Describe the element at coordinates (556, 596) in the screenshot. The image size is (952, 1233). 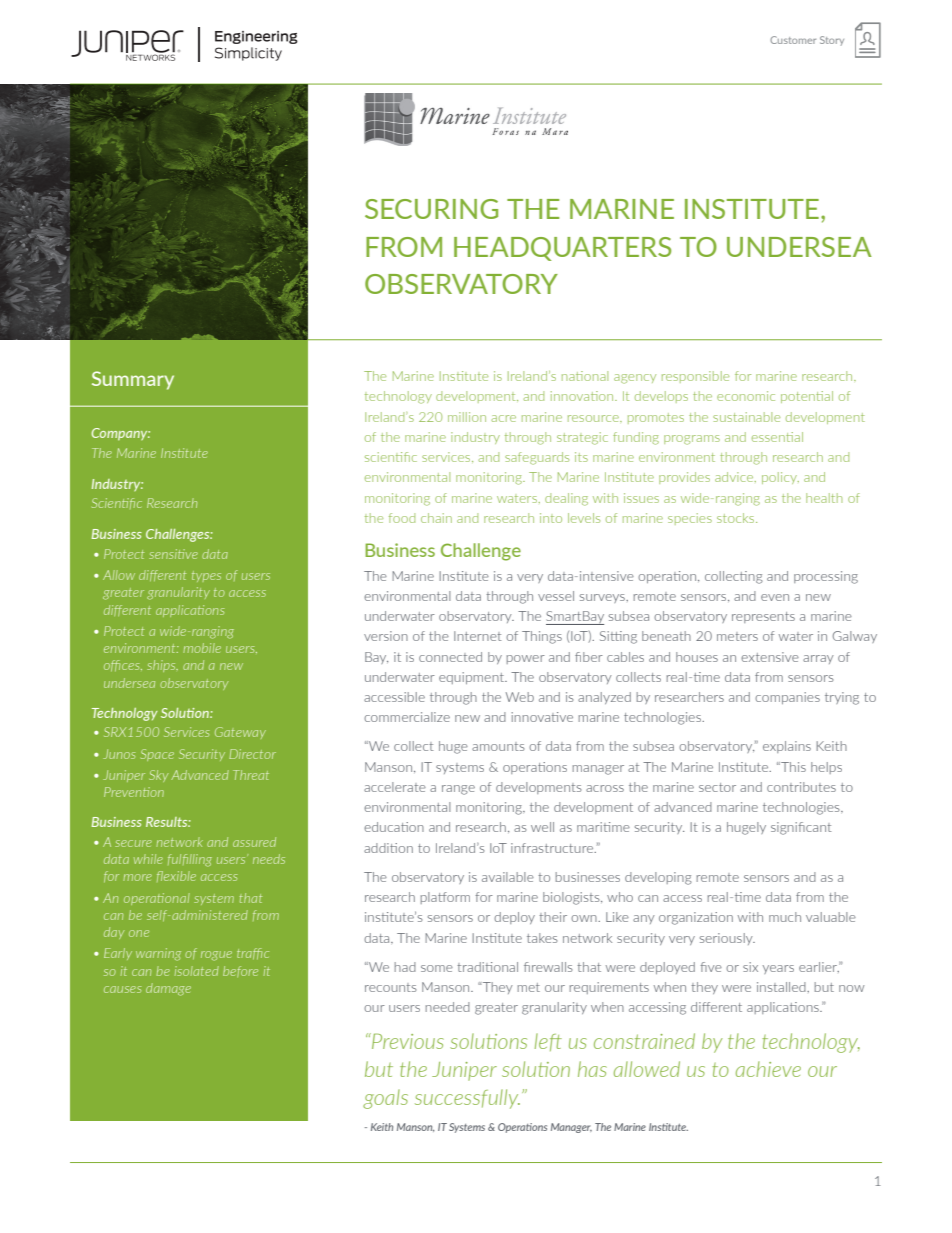
I see `vessel` at that location.
